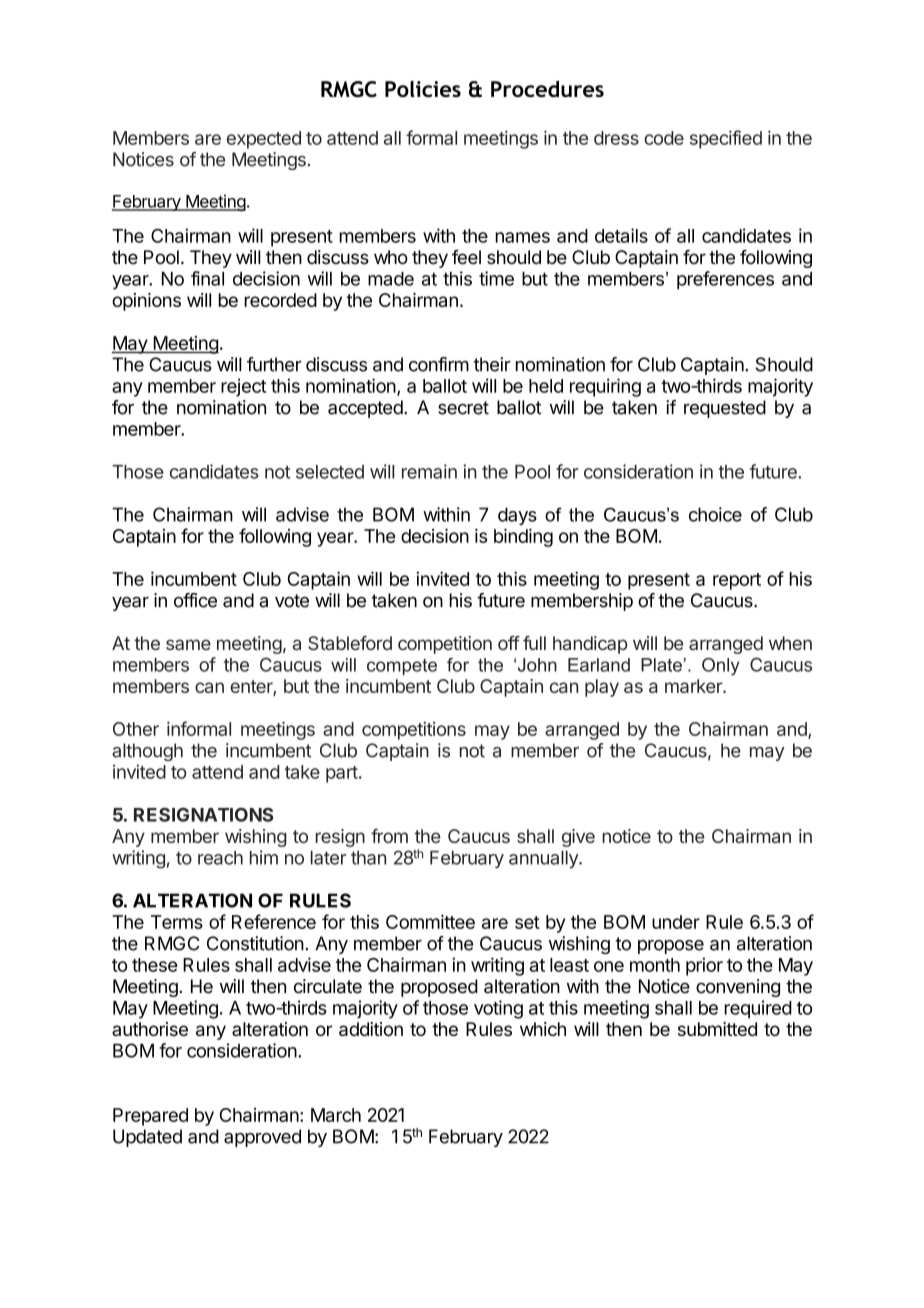 The image size is (924, 1308). Describe the element at coordinates (543, 1029) in the screenshot. I see `which` at that location.
